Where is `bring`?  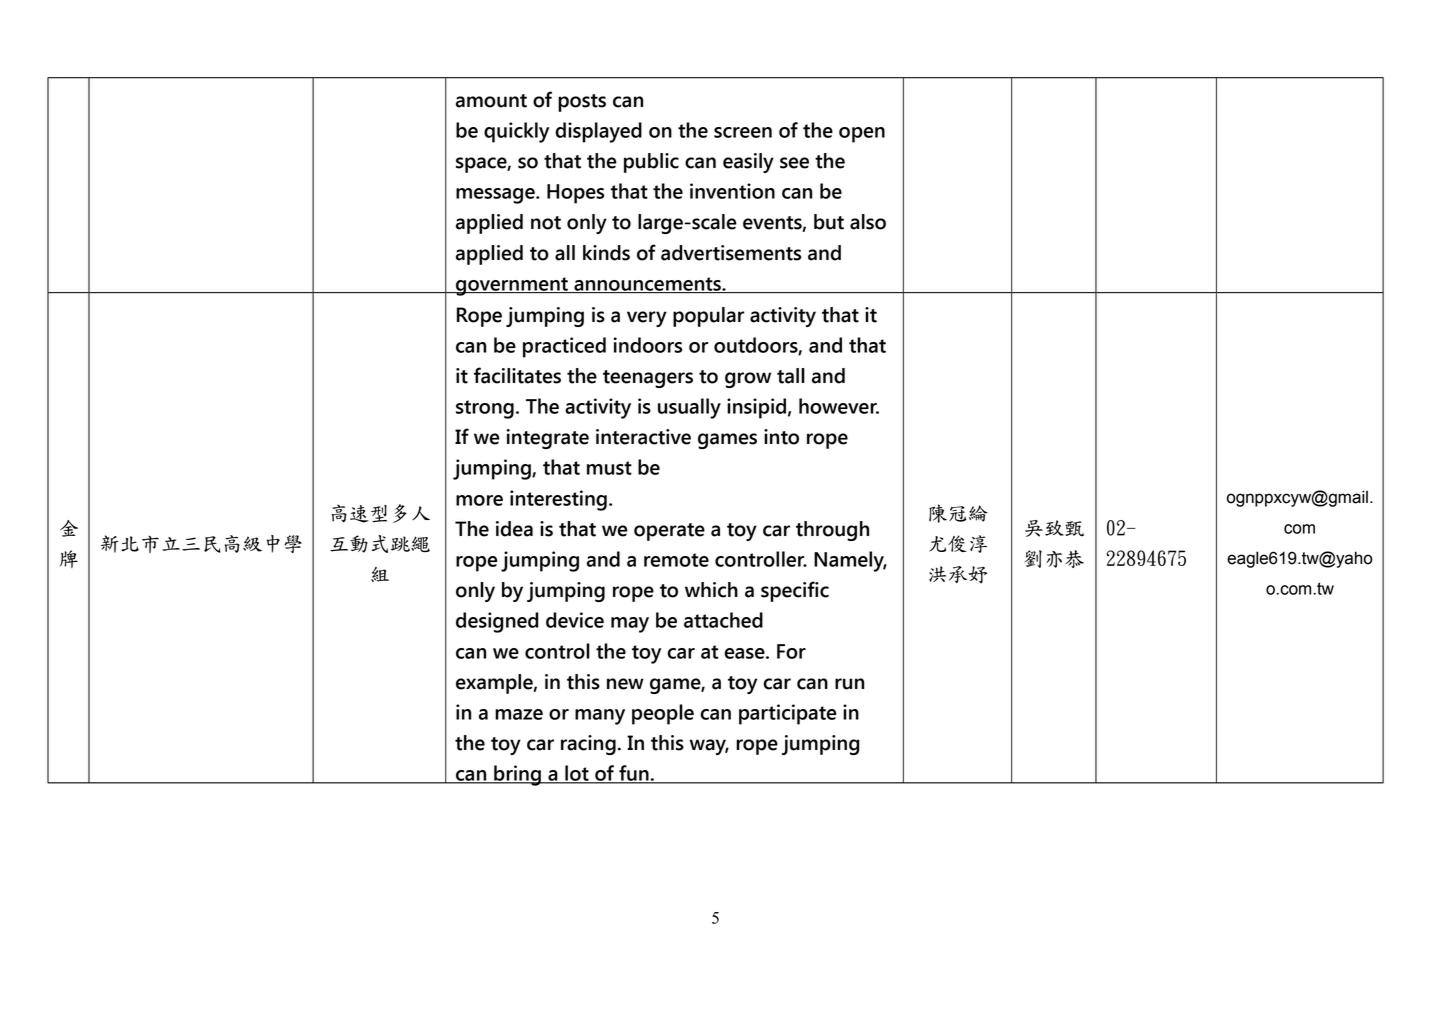
bring is located at coordinates (517, 775).
